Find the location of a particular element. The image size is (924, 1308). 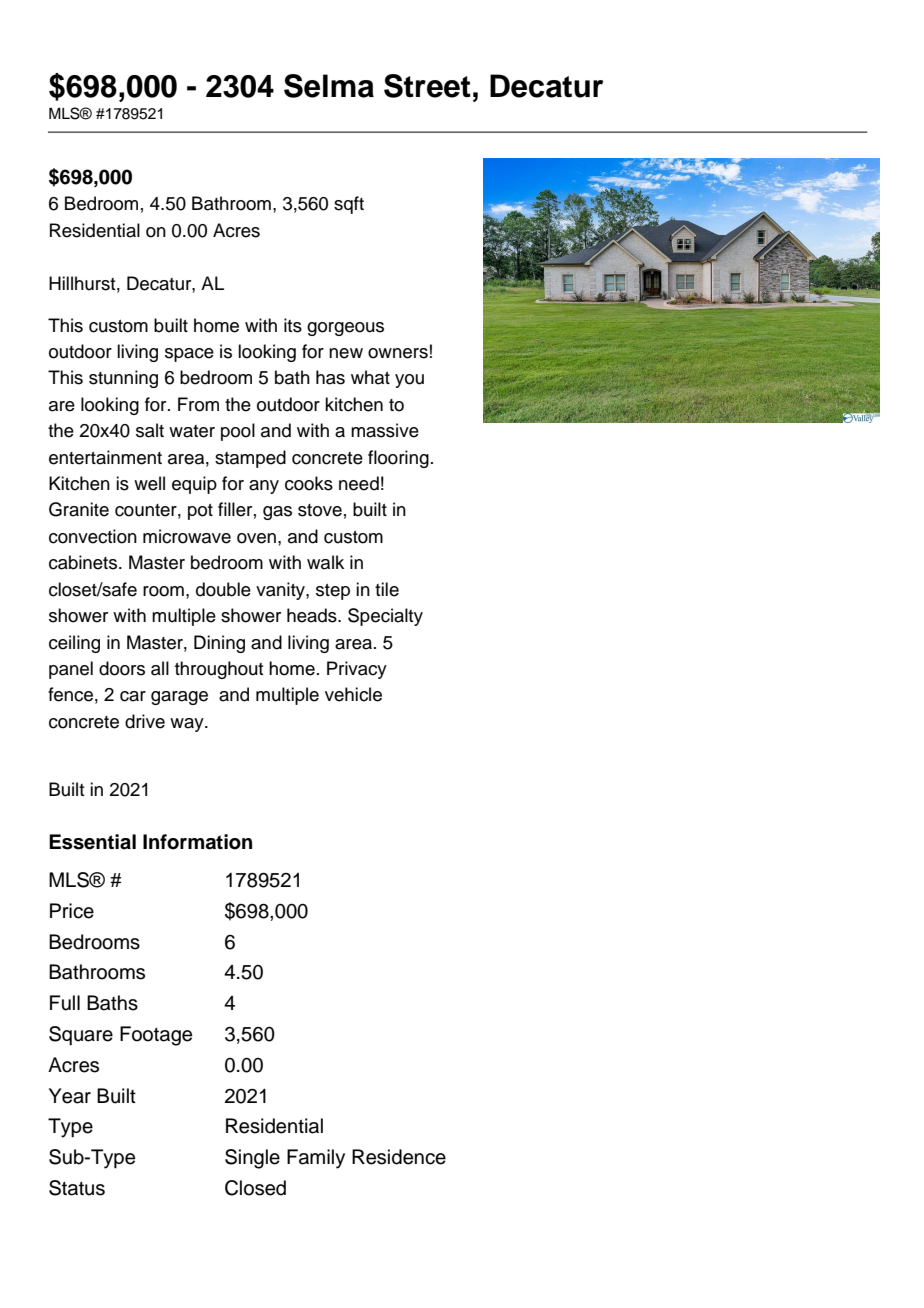

stamped is located at coordinates (250, 459).
